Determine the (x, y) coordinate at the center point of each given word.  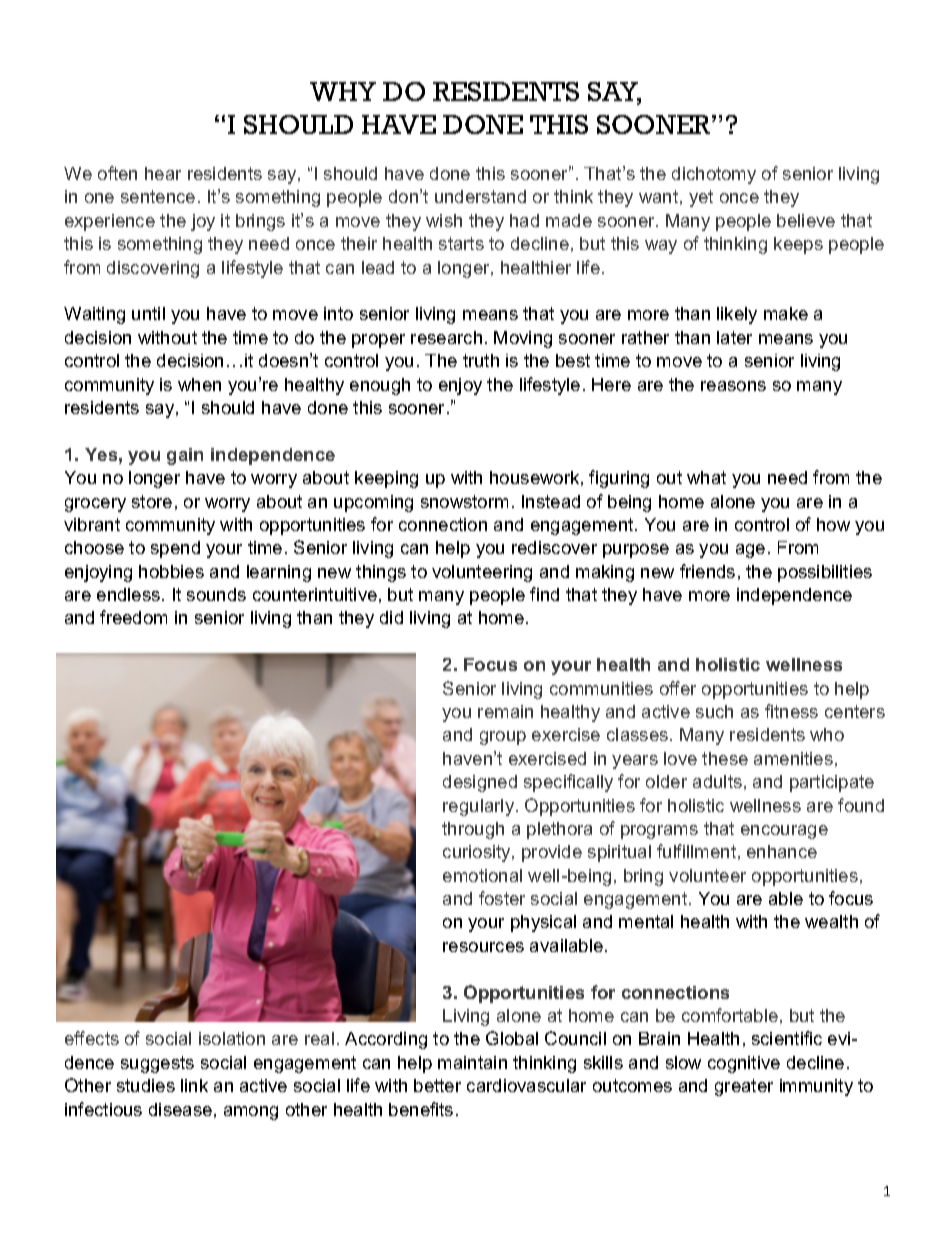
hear (163, 173)
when (199, 384)
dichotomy (714, 175)
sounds (216, 594)
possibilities (825, 573)
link (194, 1085)
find (544, 594)
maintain (472, 1062)
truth (481, 360)
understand (480, 196)
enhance (782, 851)
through (473, 830)
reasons (733, 386)
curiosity (478, 853)
